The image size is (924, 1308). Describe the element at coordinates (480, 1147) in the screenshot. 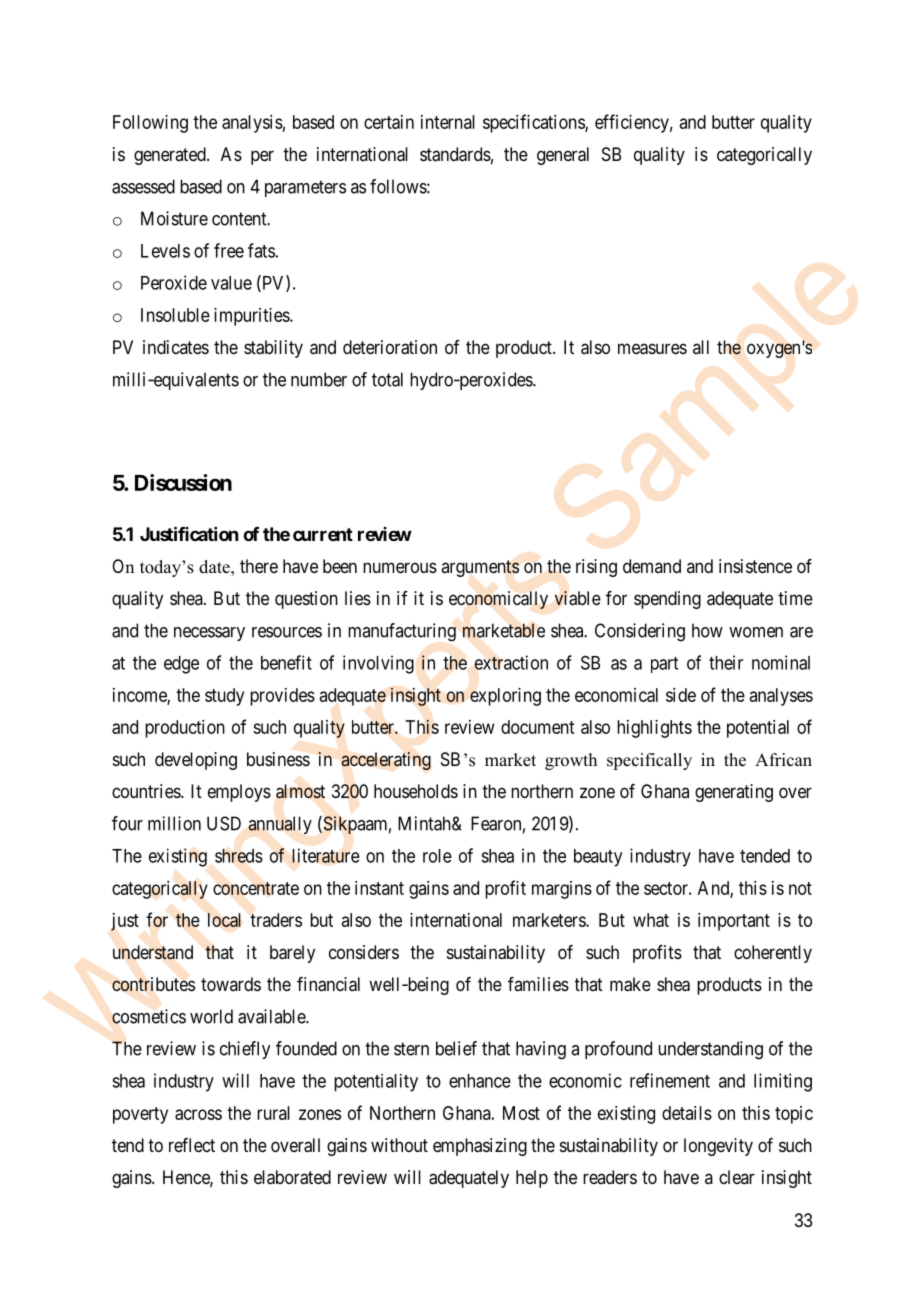

I see `emphasizing` at that location.
